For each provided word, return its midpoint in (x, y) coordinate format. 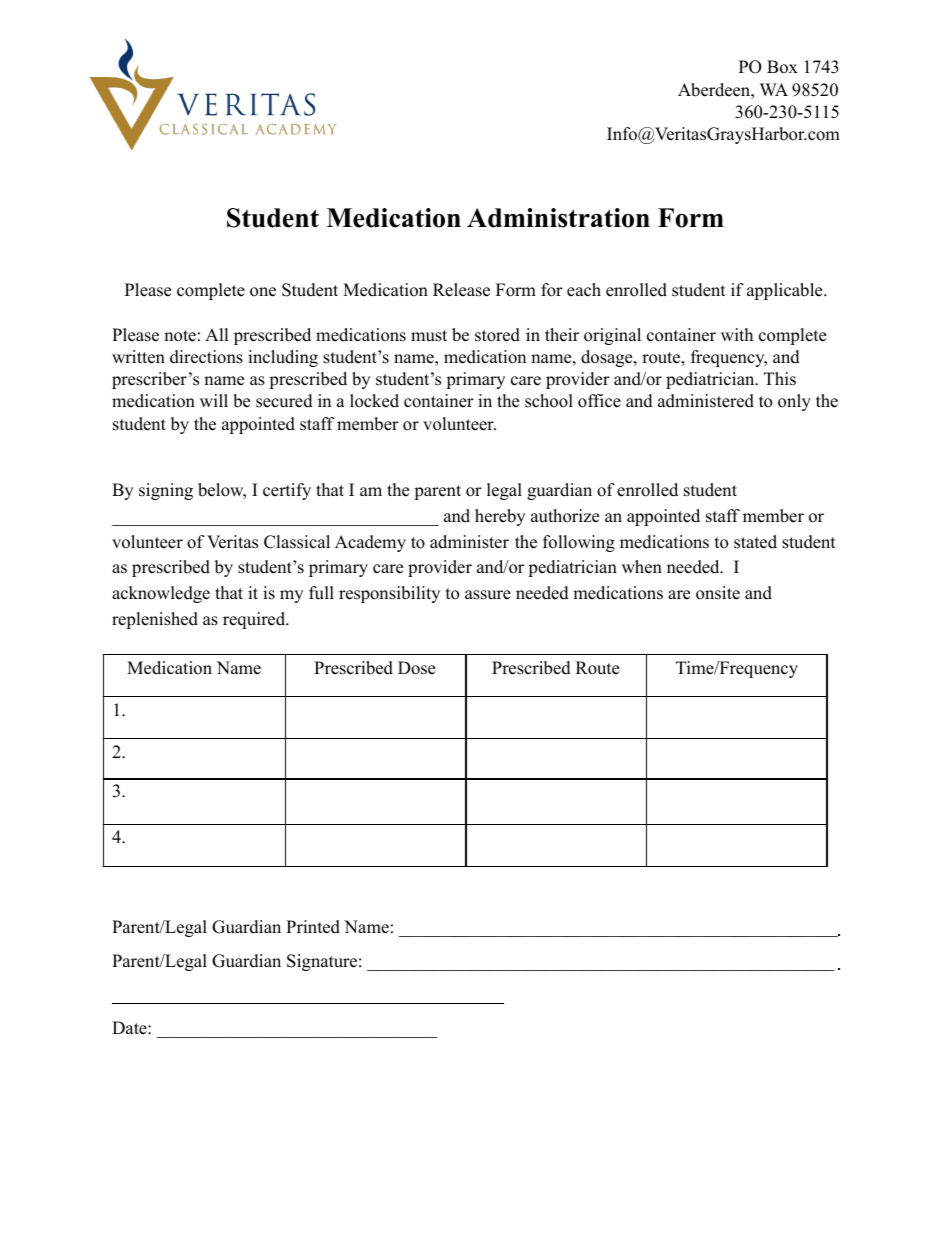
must (429, 336)
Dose (416, 668)
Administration (558, 218)
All (217, 334)
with (737, 334)
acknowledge (161, 594)
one (263, 292)
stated (755, 542)
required (255, 620)
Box (782, 67)
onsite (718, 593)
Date (130, 1028)
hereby (500, 517)
